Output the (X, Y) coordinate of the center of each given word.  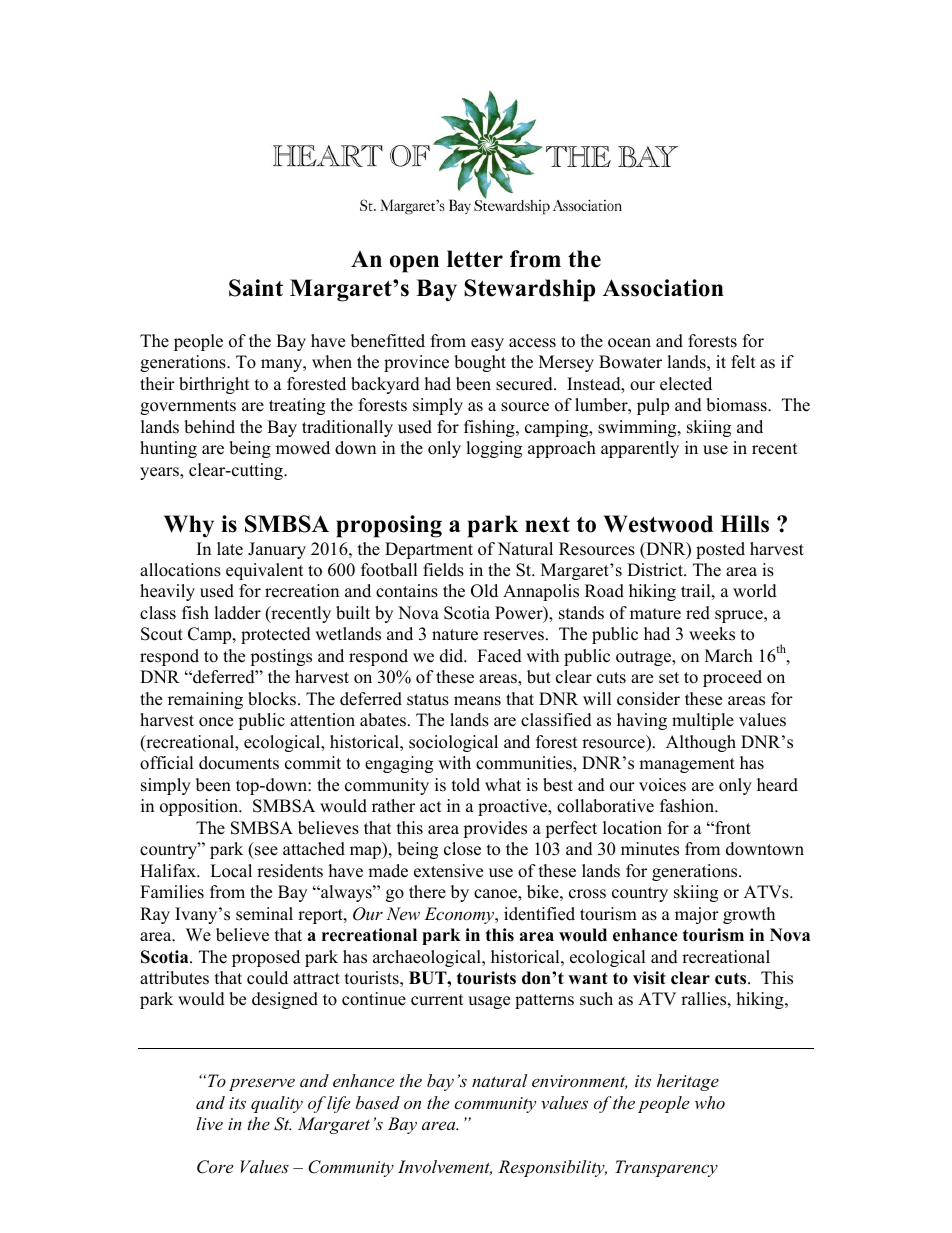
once (216, 722)
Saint (256, 288)
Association (663, 288)
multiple (703, 721)
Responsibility (552, 1168)
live (209, 1123)
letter (475, 259)
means (477, 701)
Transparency (666, 1168)
